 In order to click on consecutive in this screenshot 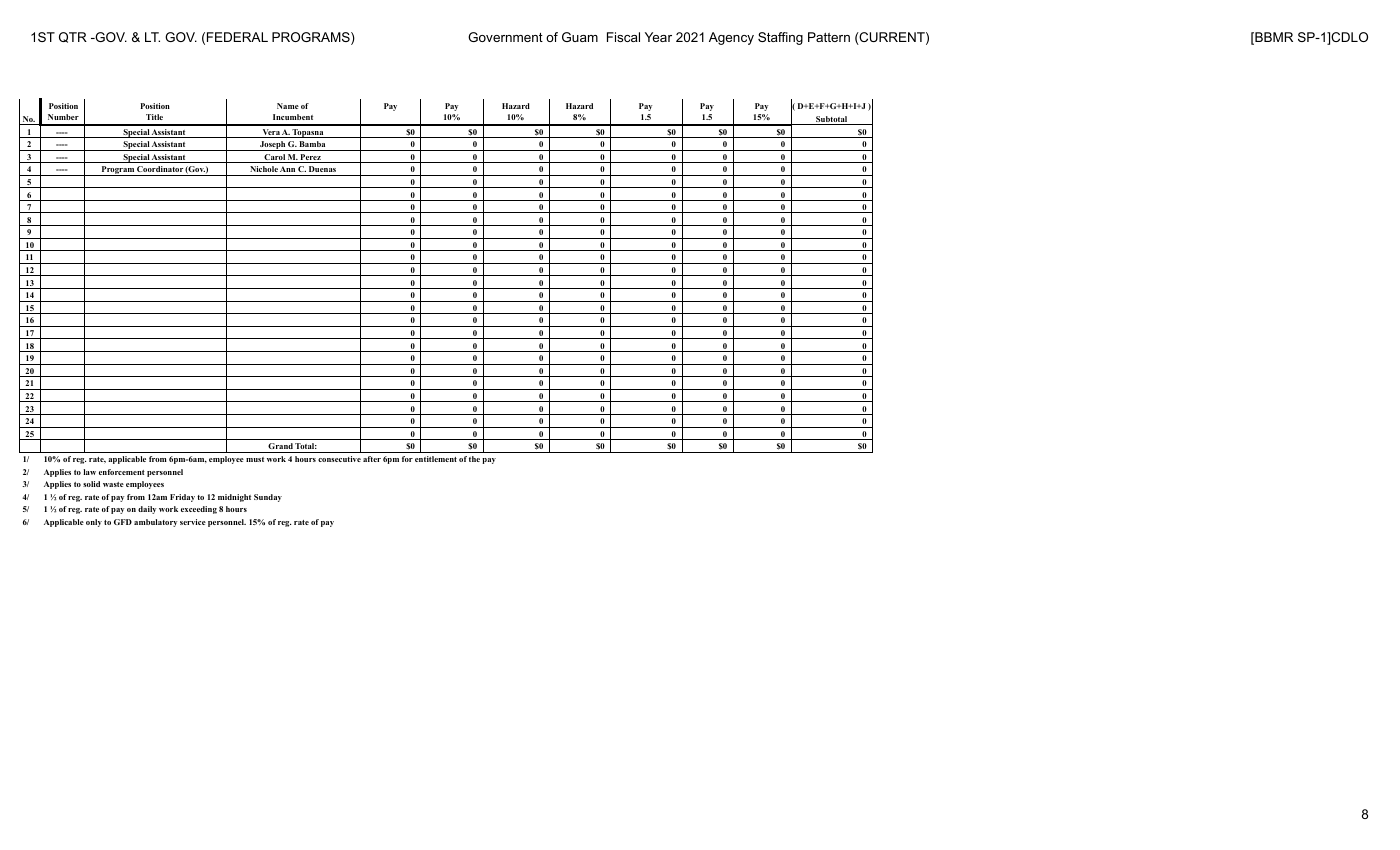, I will do `click(339, 459)`.
